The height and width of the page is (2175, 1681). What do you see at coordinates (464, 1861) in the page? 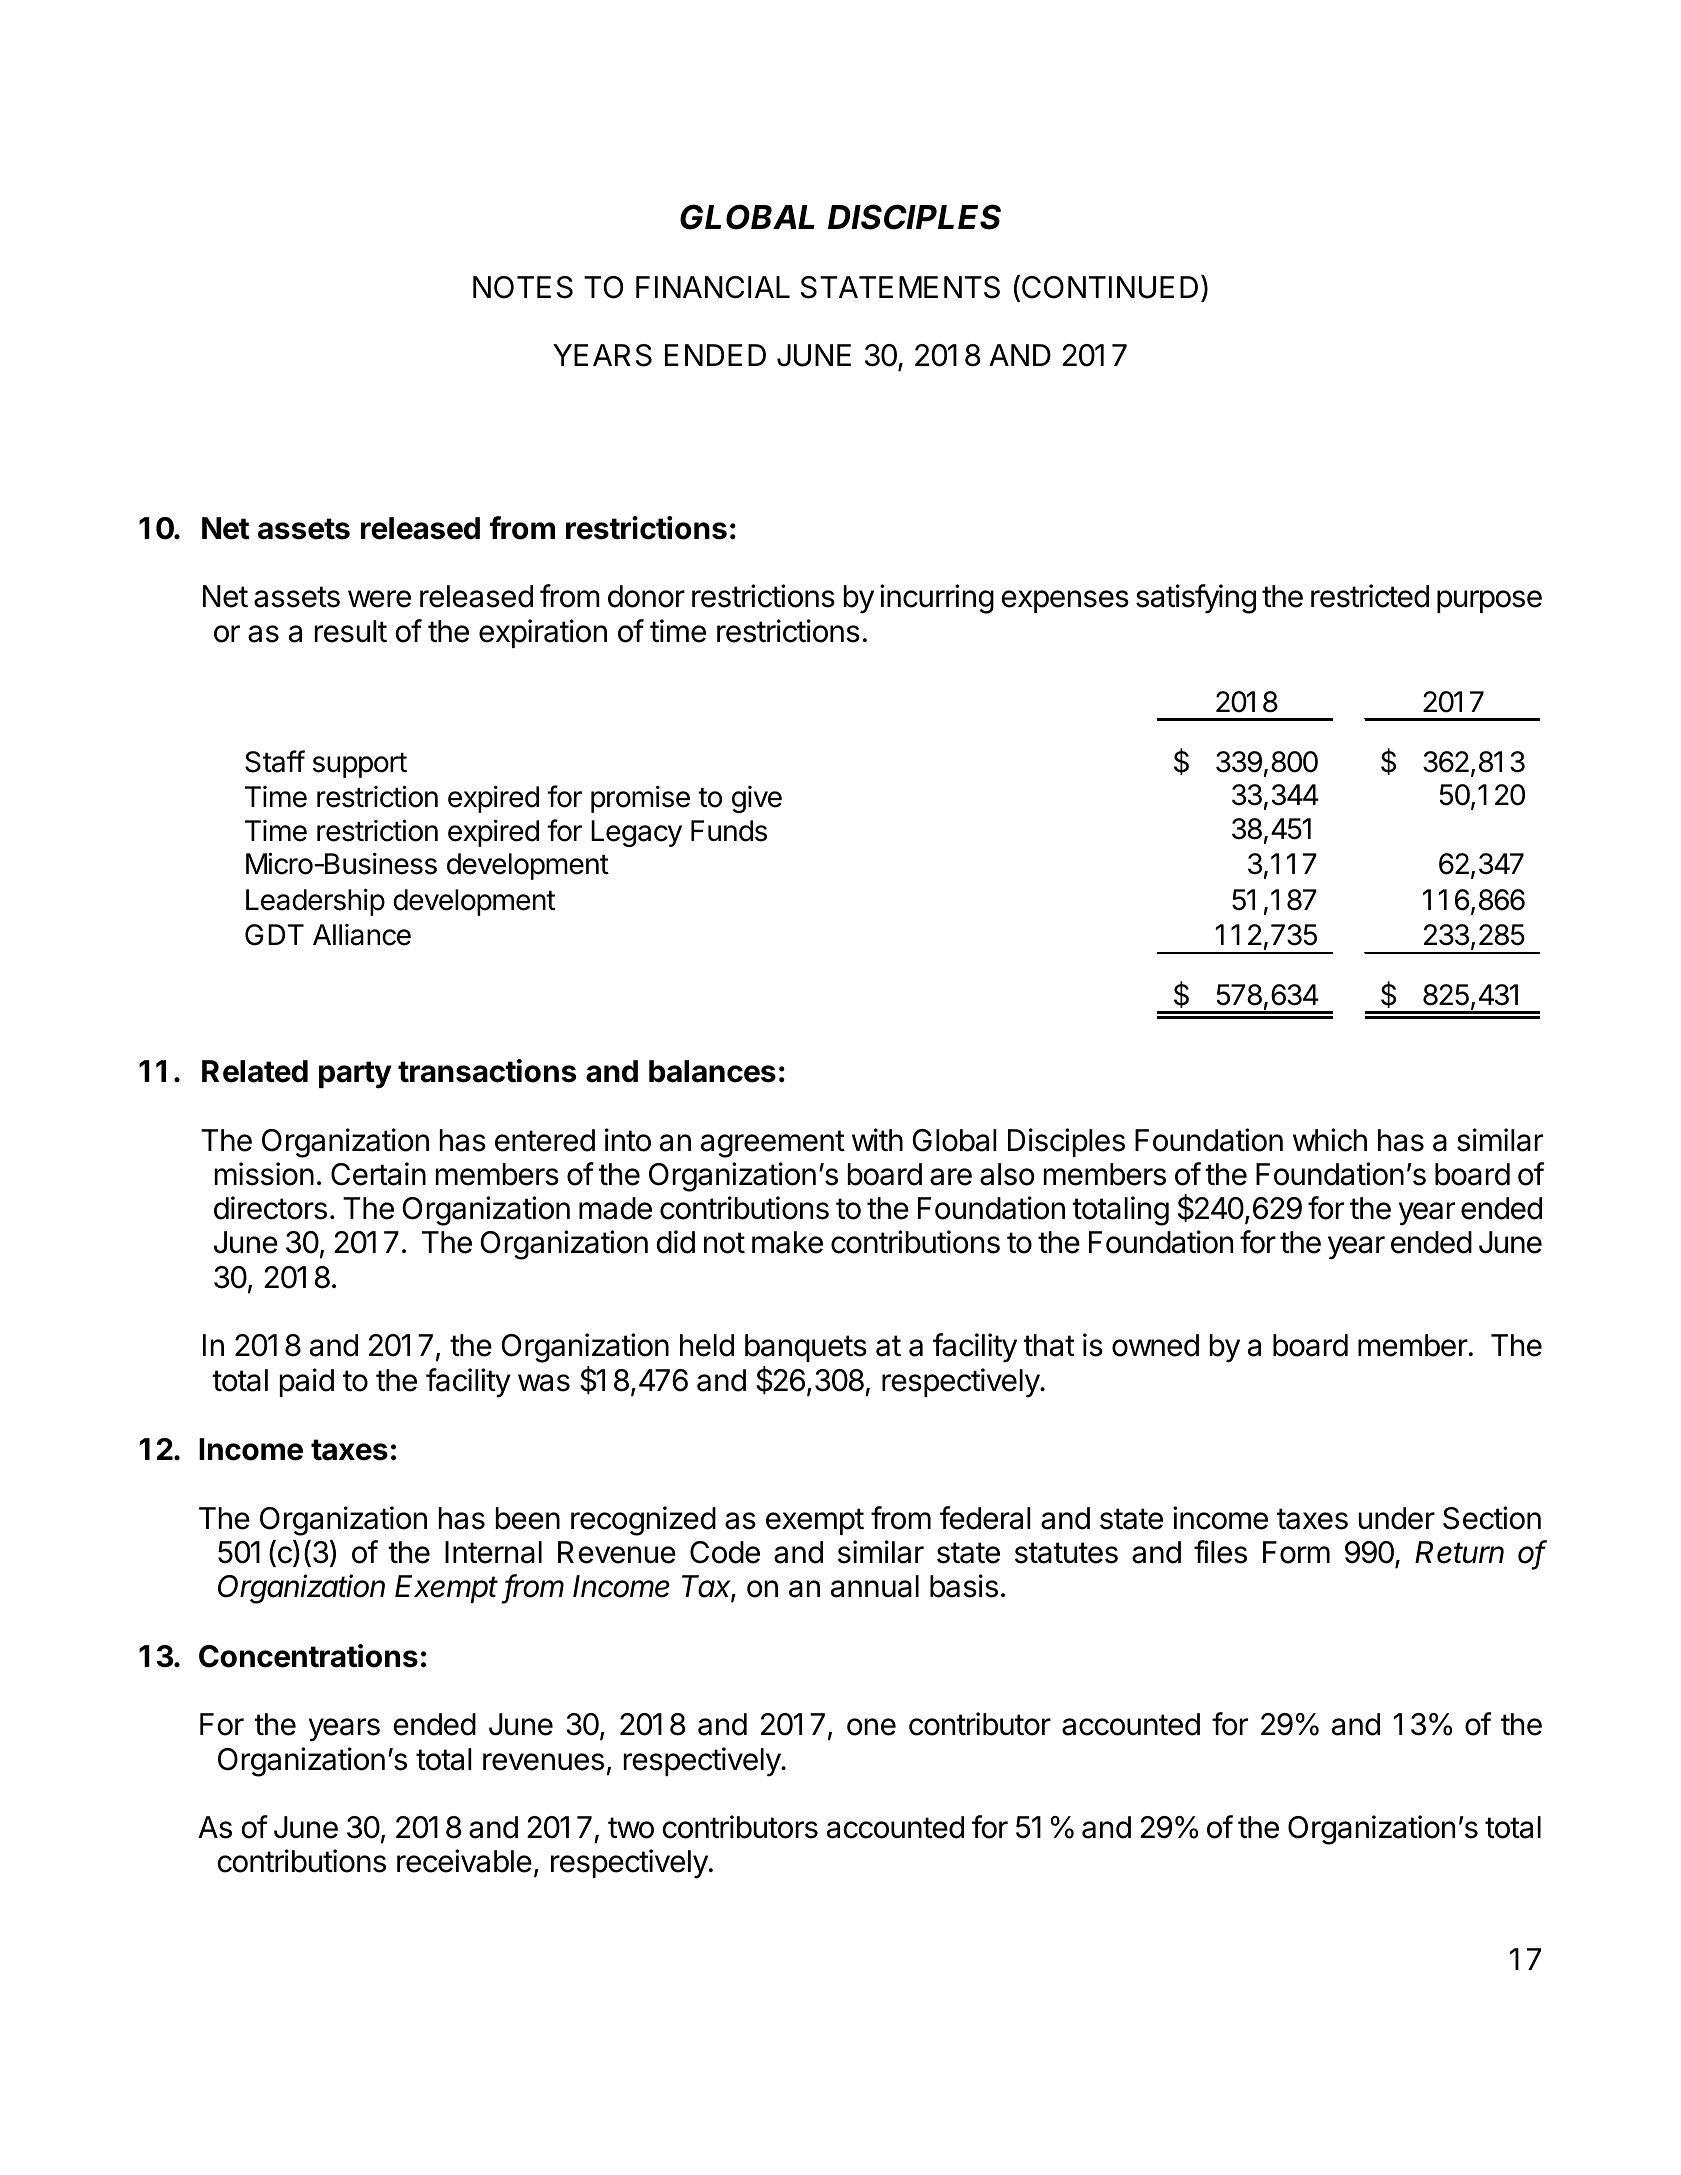
I see `receivable` at bounding box center [464, 1861].
